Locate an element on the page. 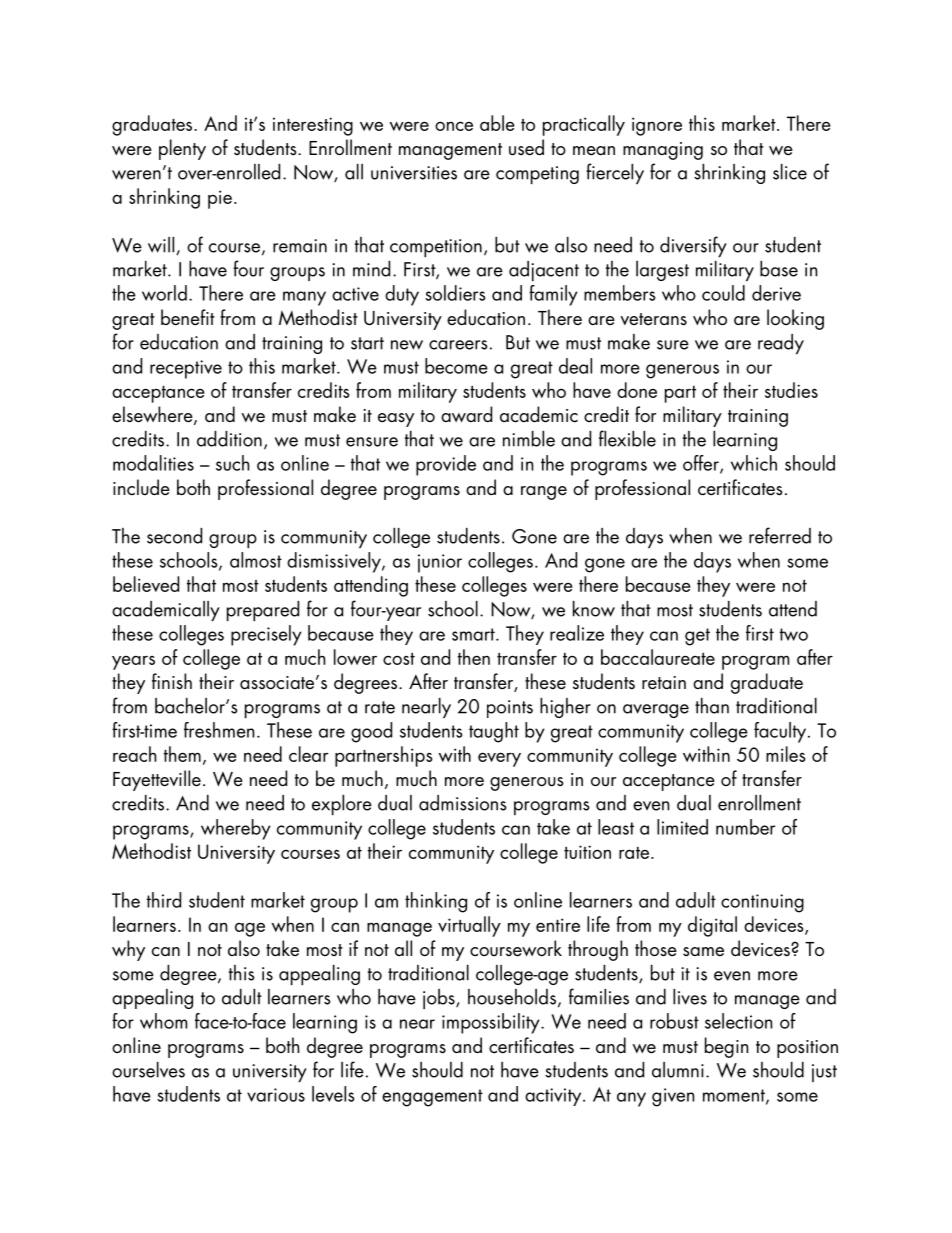  prepared is located at coordinates (263, 611).
